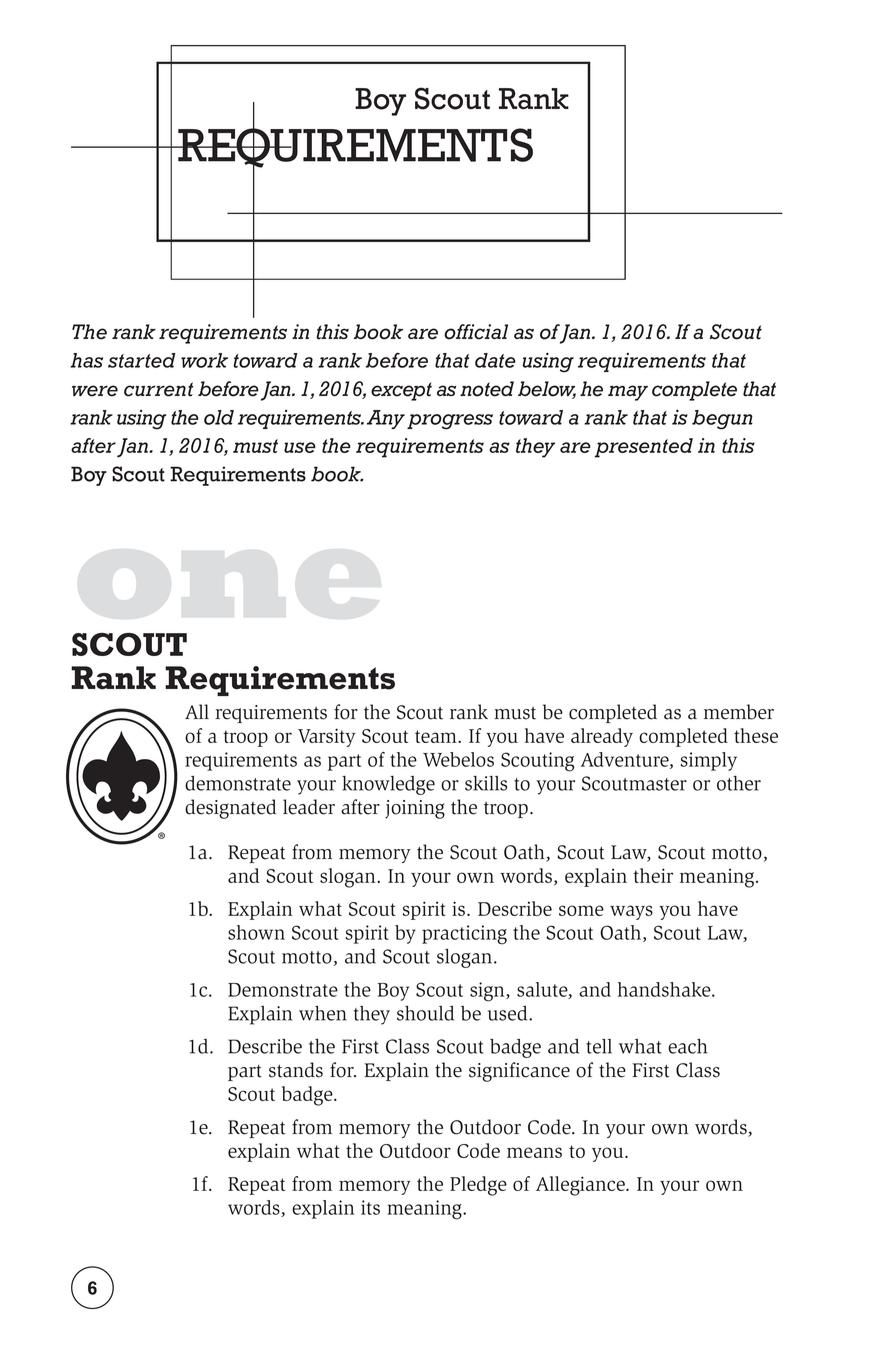 This image has width=896, height=1366. Describe the element at coordinates (653, 875) in the image. I see `their` at that location.
